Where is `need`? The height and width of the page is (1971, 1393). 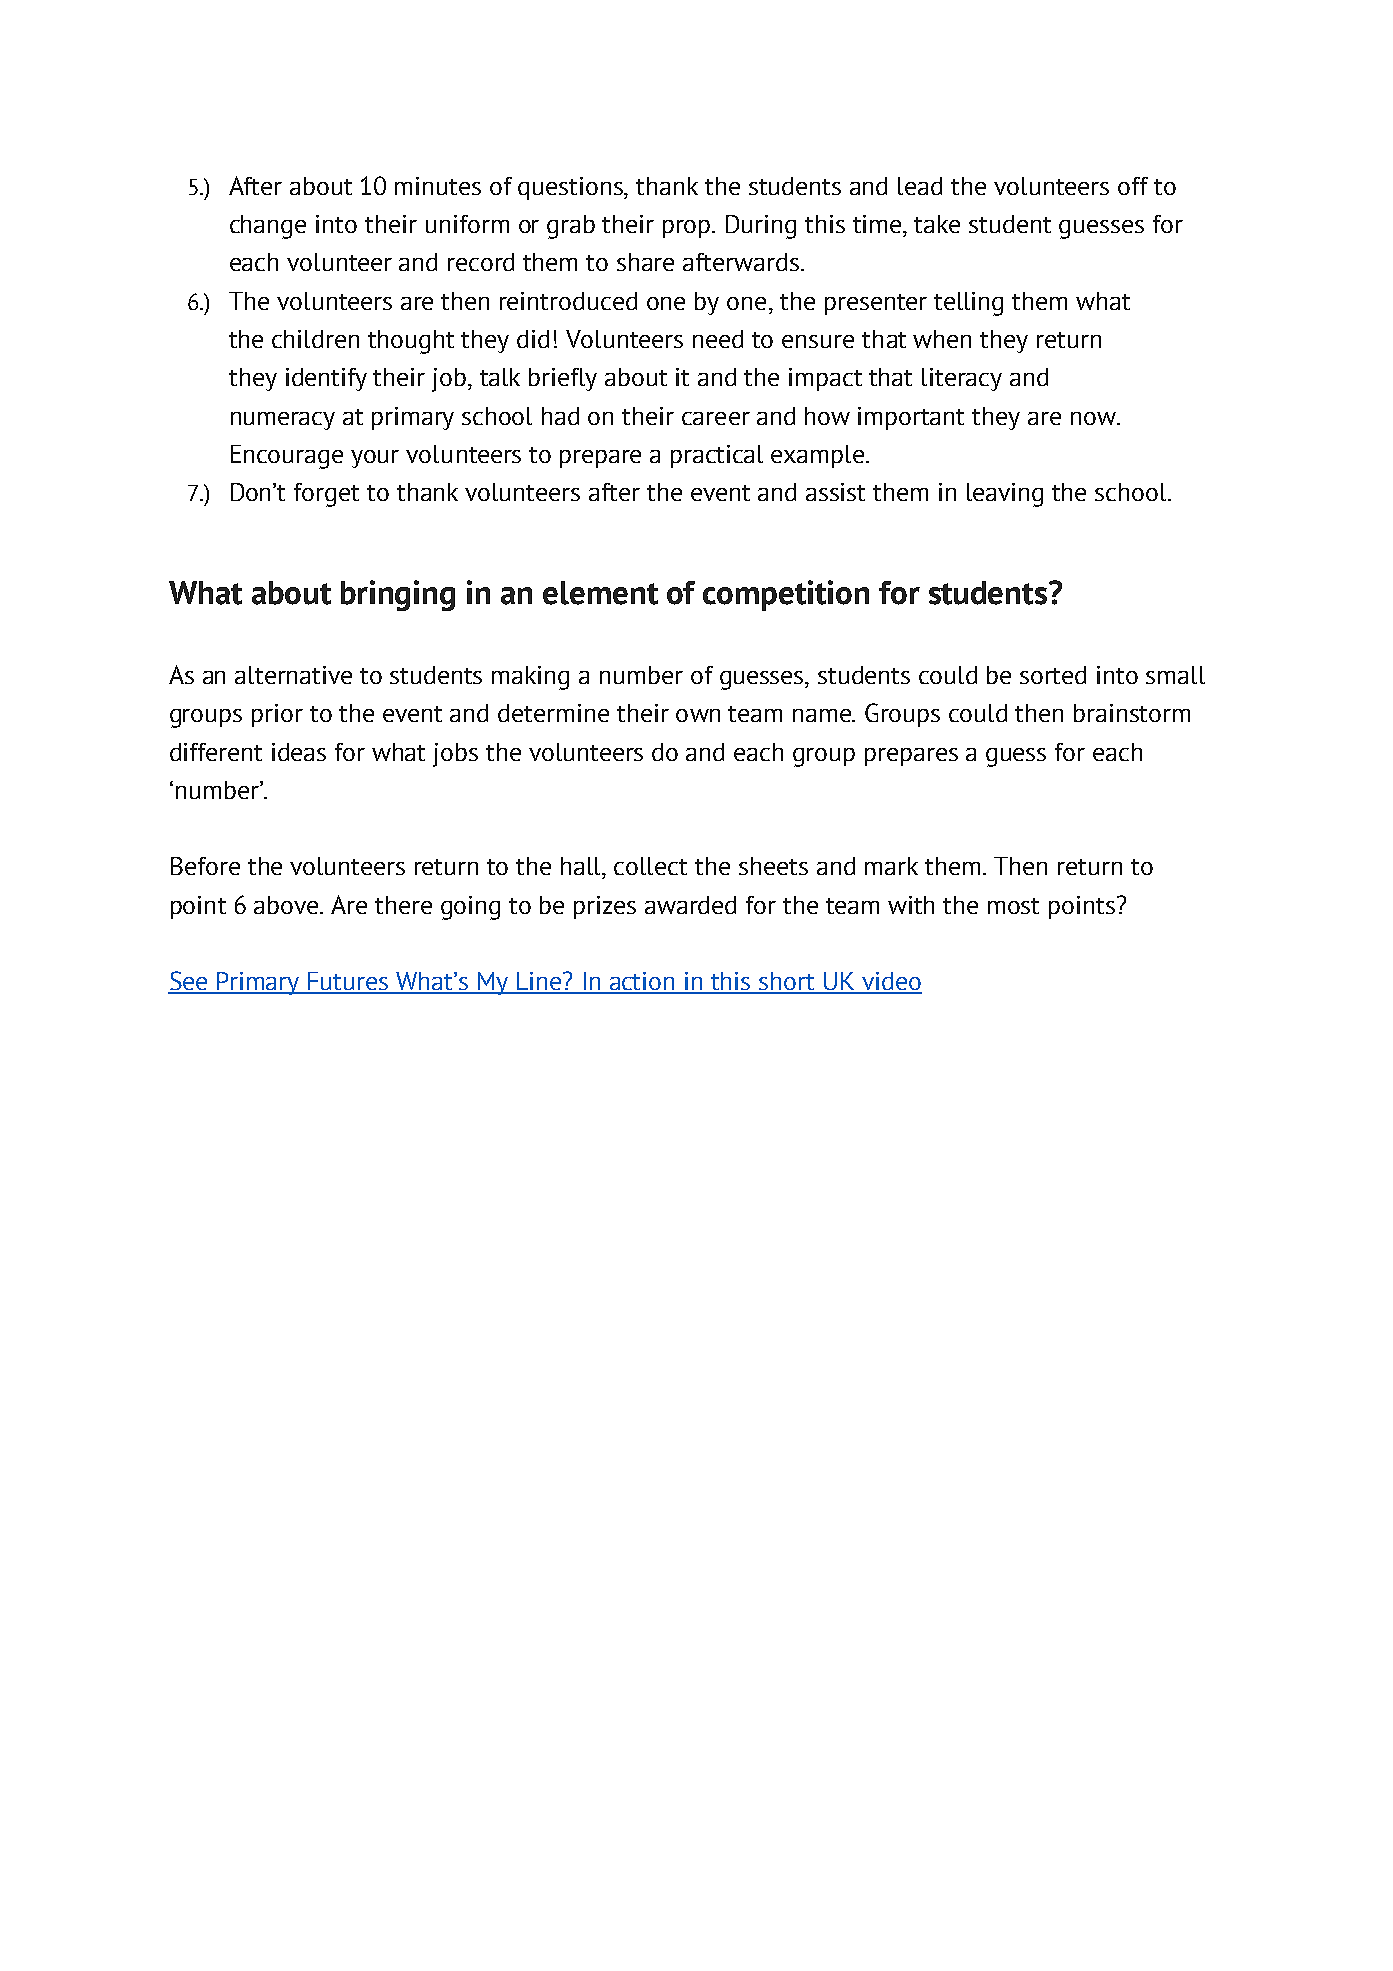 need is located at coordinates (718, 339).
